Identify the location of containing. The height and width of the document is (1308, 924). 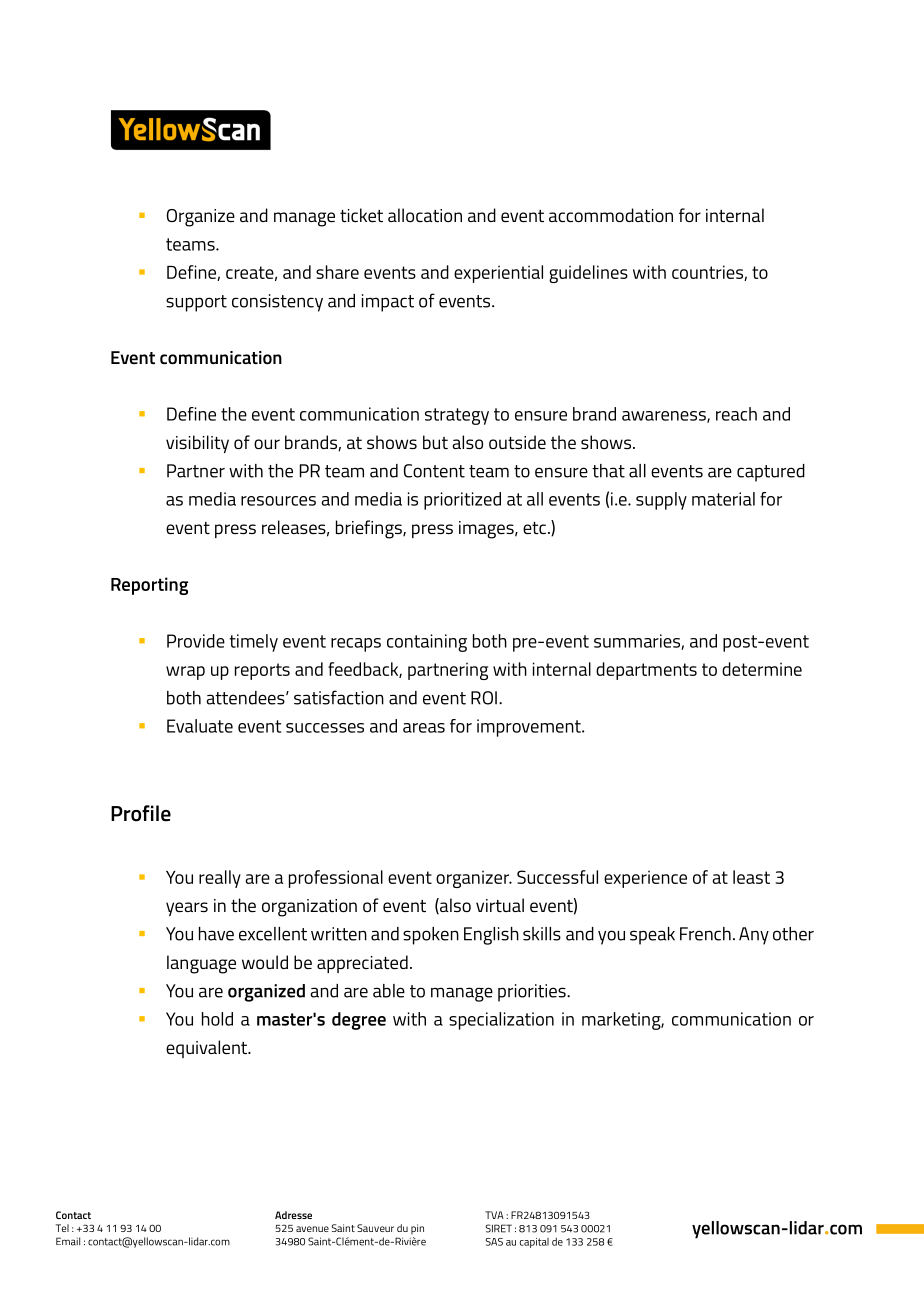
(427, 643).
